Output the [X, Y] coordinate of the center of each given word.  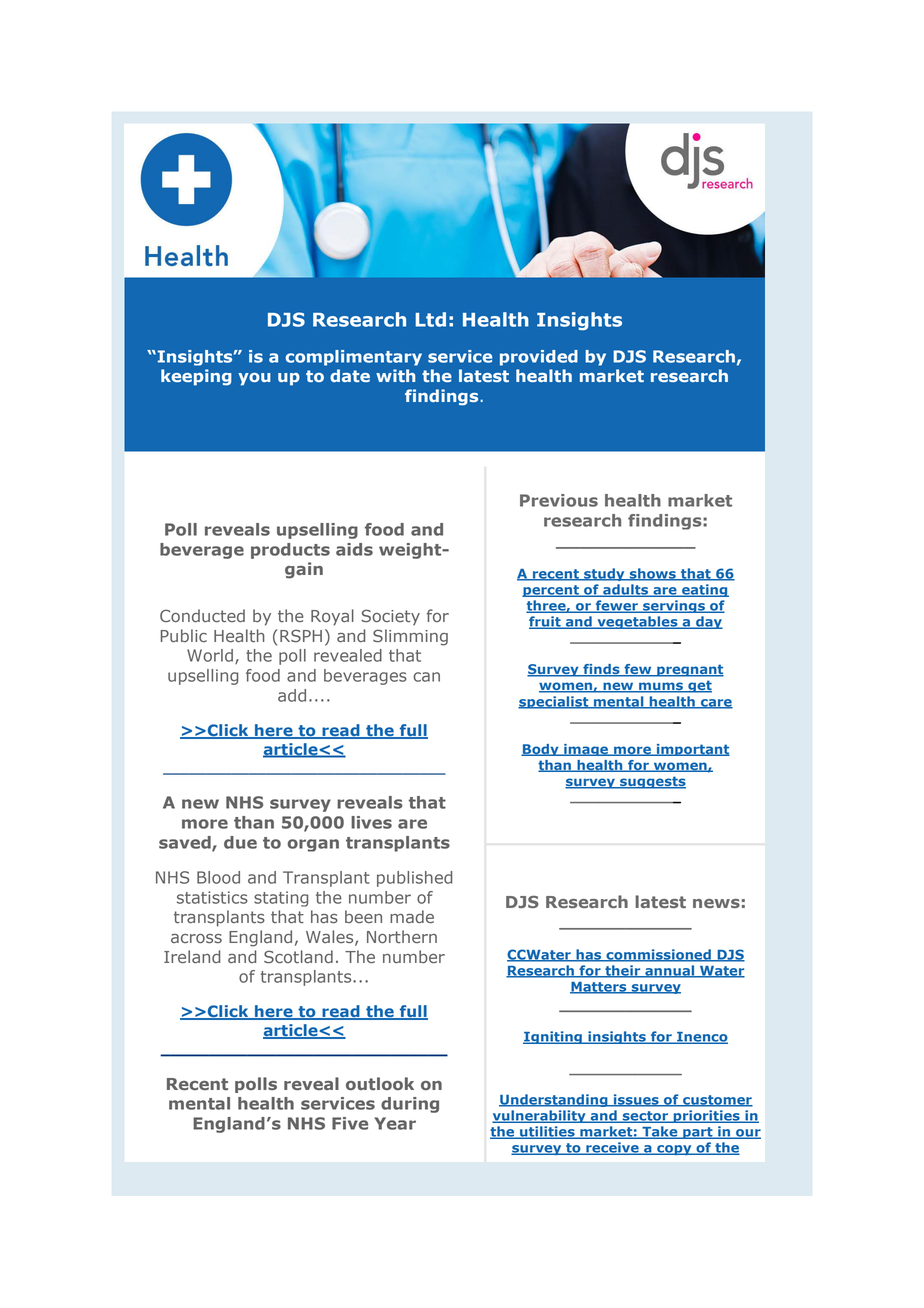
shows [652, 574]
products [290, 551]
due [240, 842]
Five [350, 1123]
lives [371, 822]
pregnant [689, 670]
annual [670, 971]
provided [539, 358]
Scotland [298, 956]
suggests [652, 782]
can [426, 677]
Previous [559, 500]
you [254, 379]
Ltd [430, 319]
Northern [402, 936]
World [210, 655]
